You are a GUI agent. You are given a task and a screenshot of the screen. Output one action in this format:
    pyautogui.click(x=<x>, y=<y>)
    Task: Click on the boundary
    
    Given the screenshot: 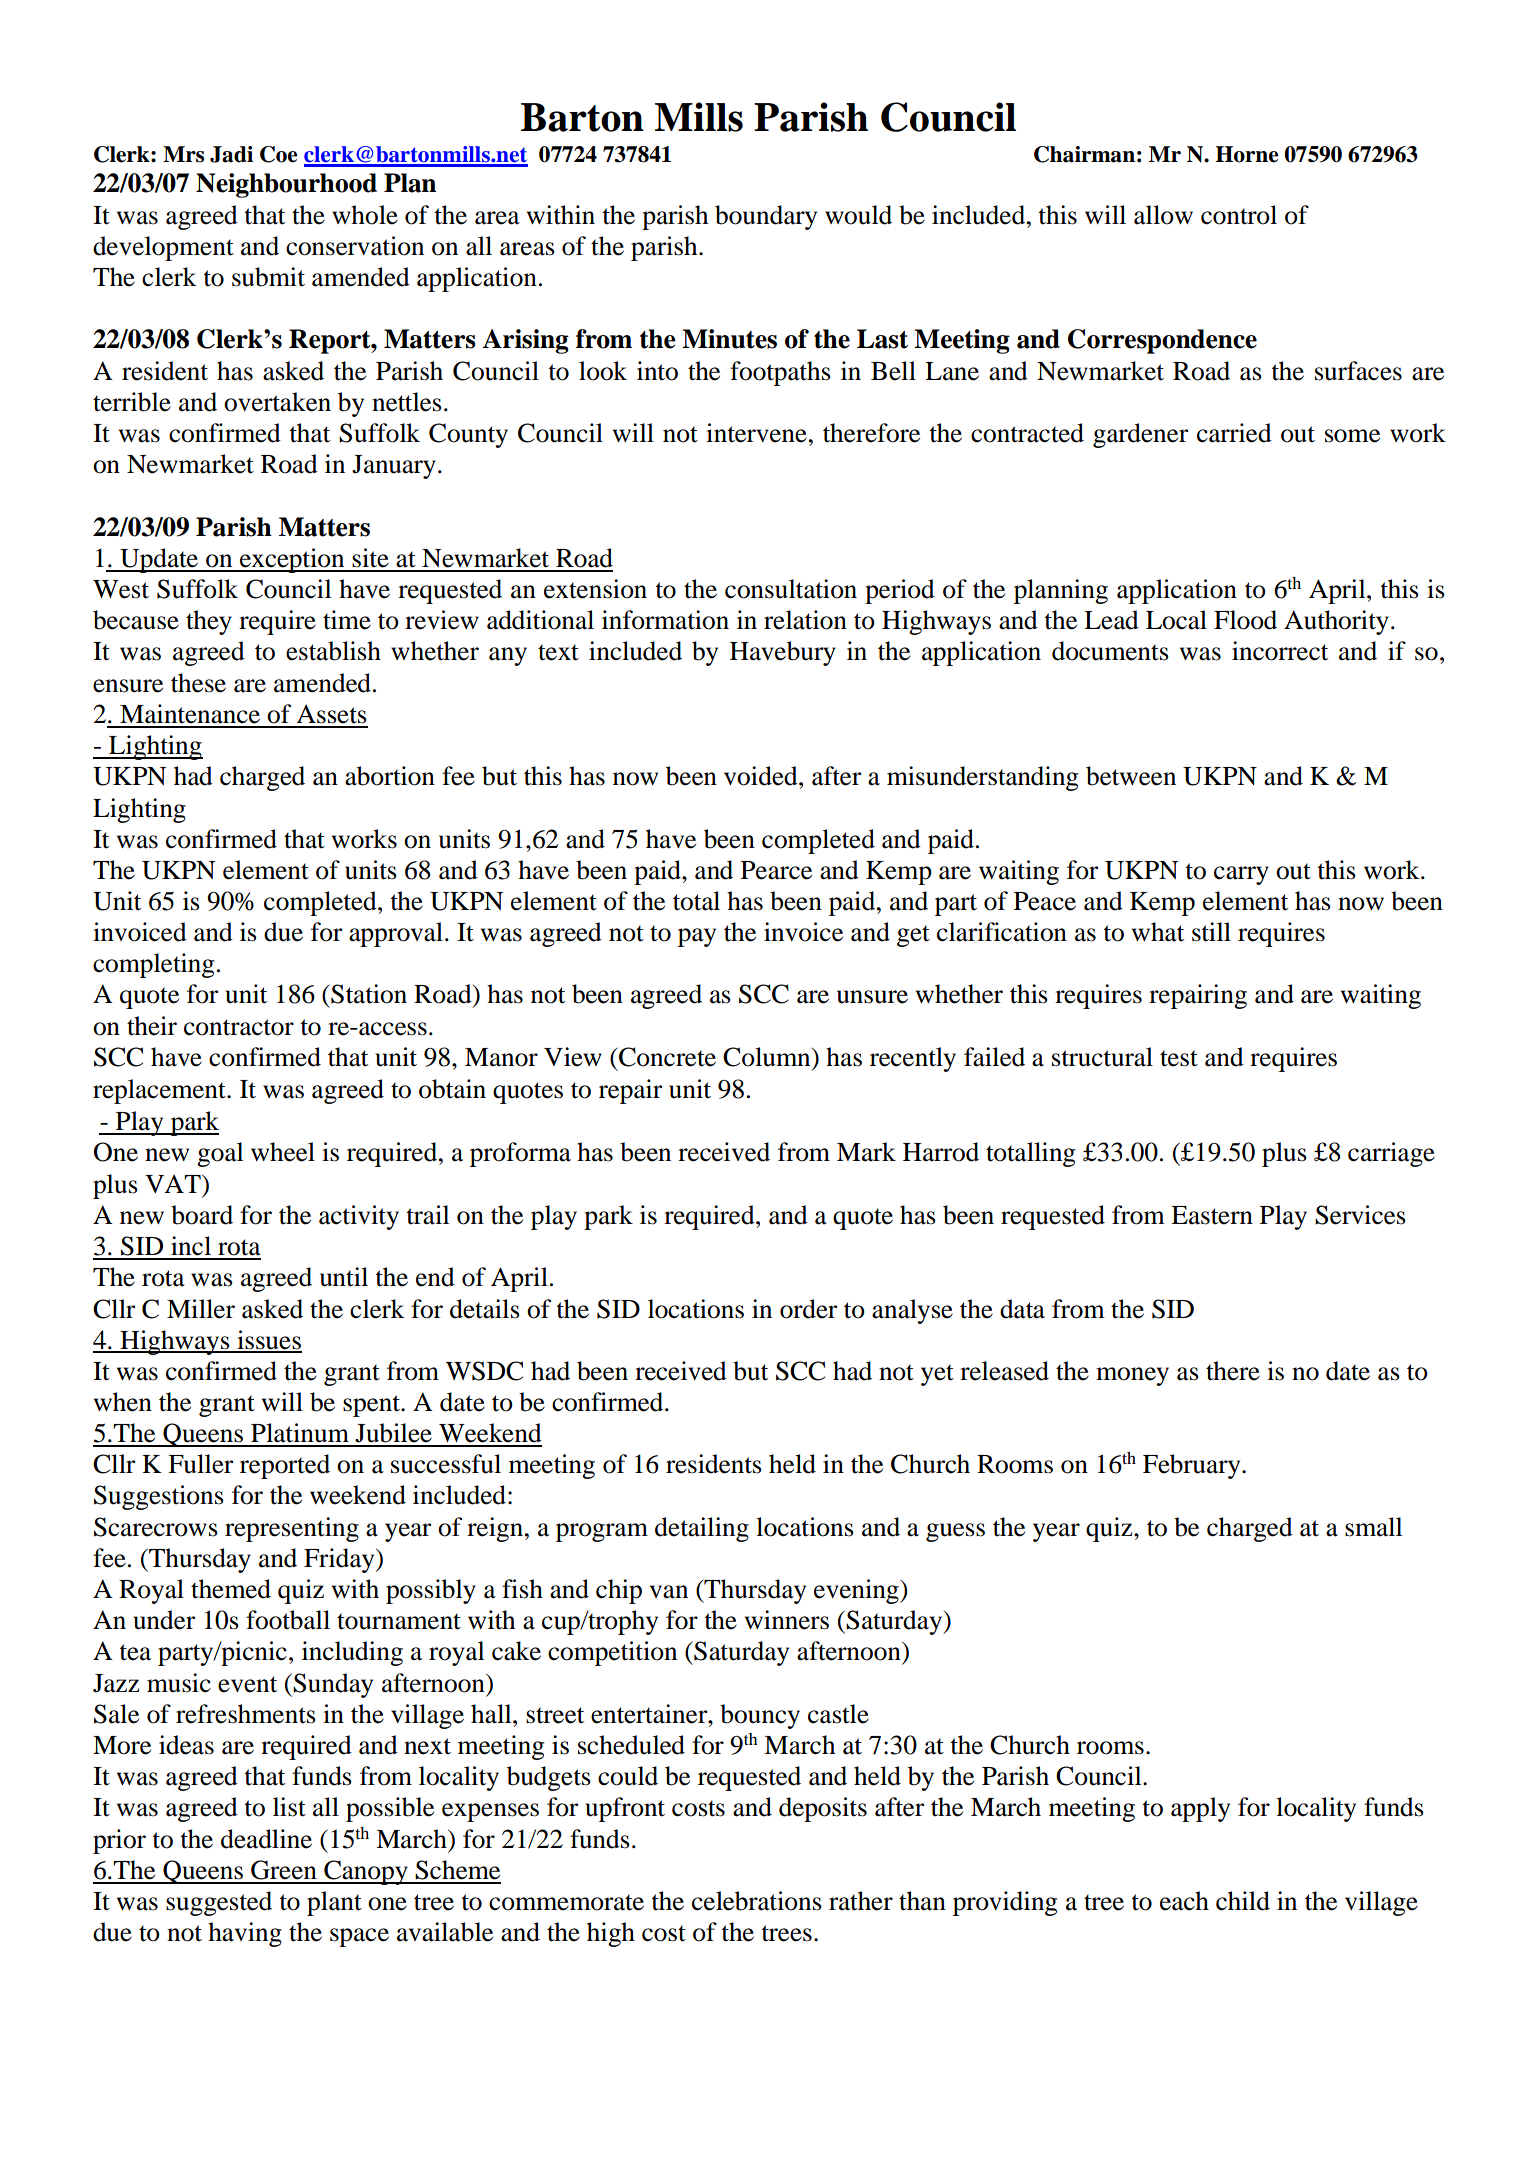 What is the action you would take?
    pyautogui.click(x=766, y=217)
